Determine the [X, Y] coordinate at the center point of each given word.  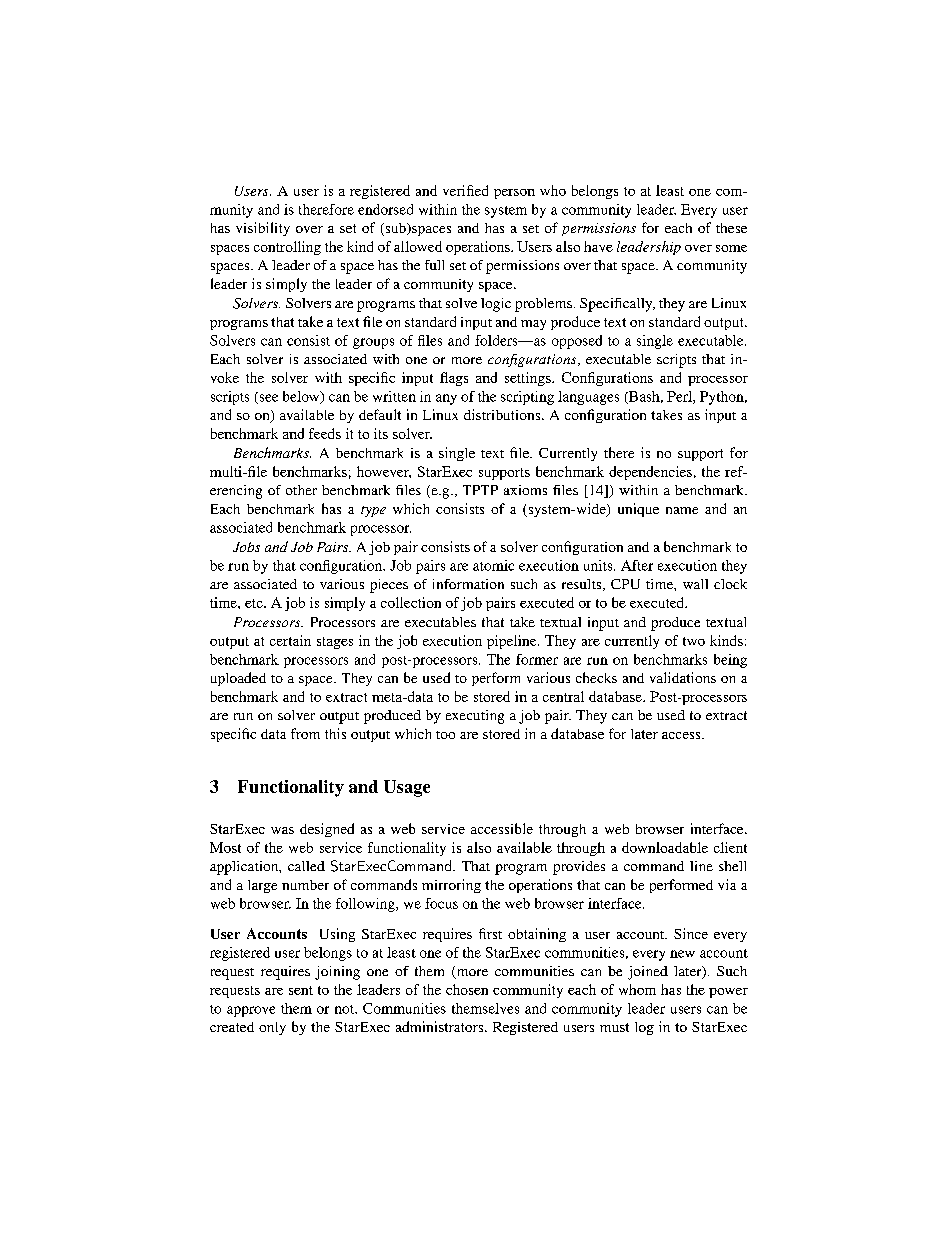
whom [637, 989]
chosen [467, 989]
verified [465, 190]
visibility [263, 229]
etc [255, 603]
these [731, 228]
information [468, 584]
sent [301, 990]
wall [695, 584]
